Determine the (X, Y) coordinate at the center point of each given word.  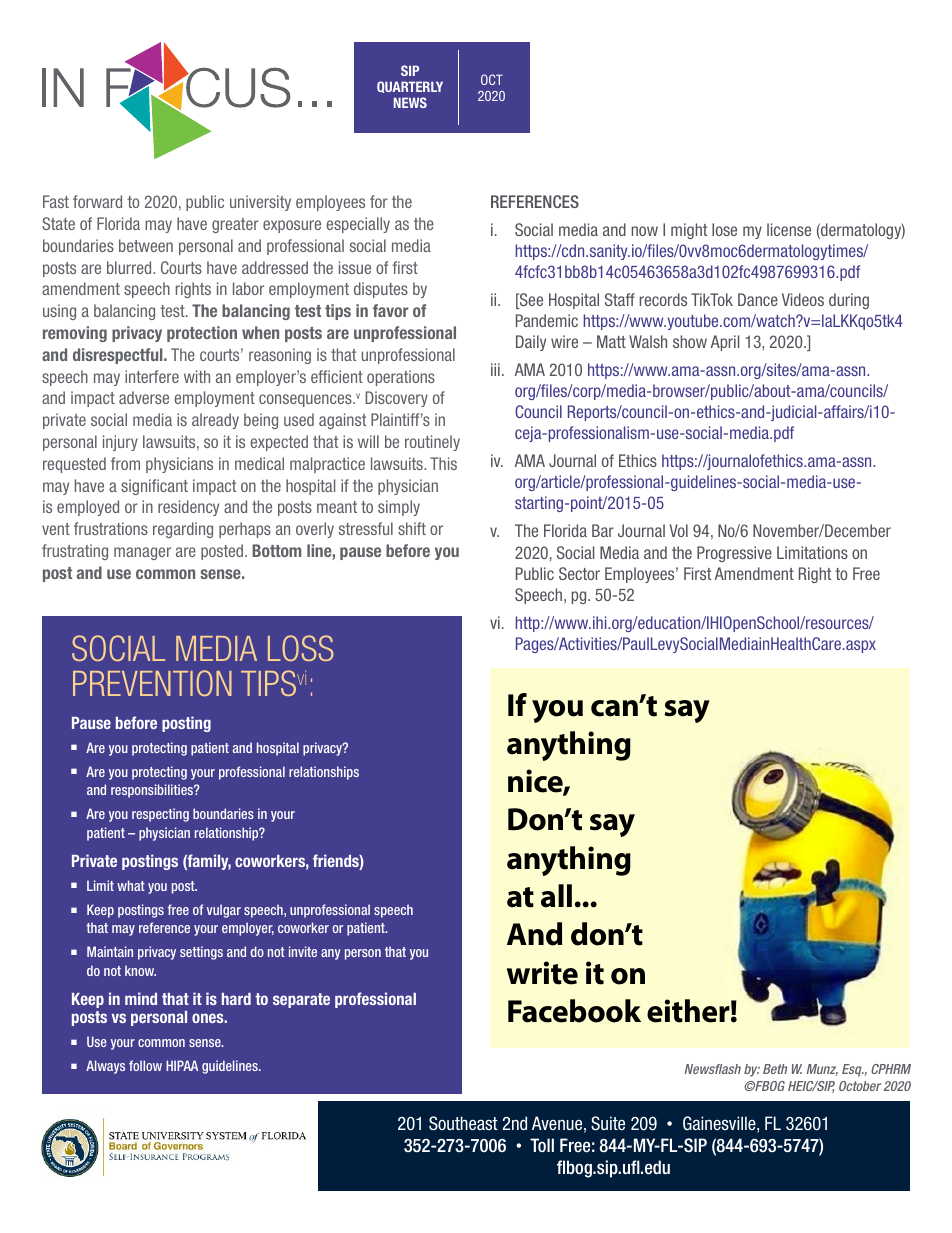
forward (97, 201)
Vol (679, 530)
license (789, 229)
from (125, 463)
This (443, 463)
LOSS (301, 648)
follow (145, 1065)
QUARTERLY (410, 87)
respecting (160, 815)
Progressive (734, 554)
